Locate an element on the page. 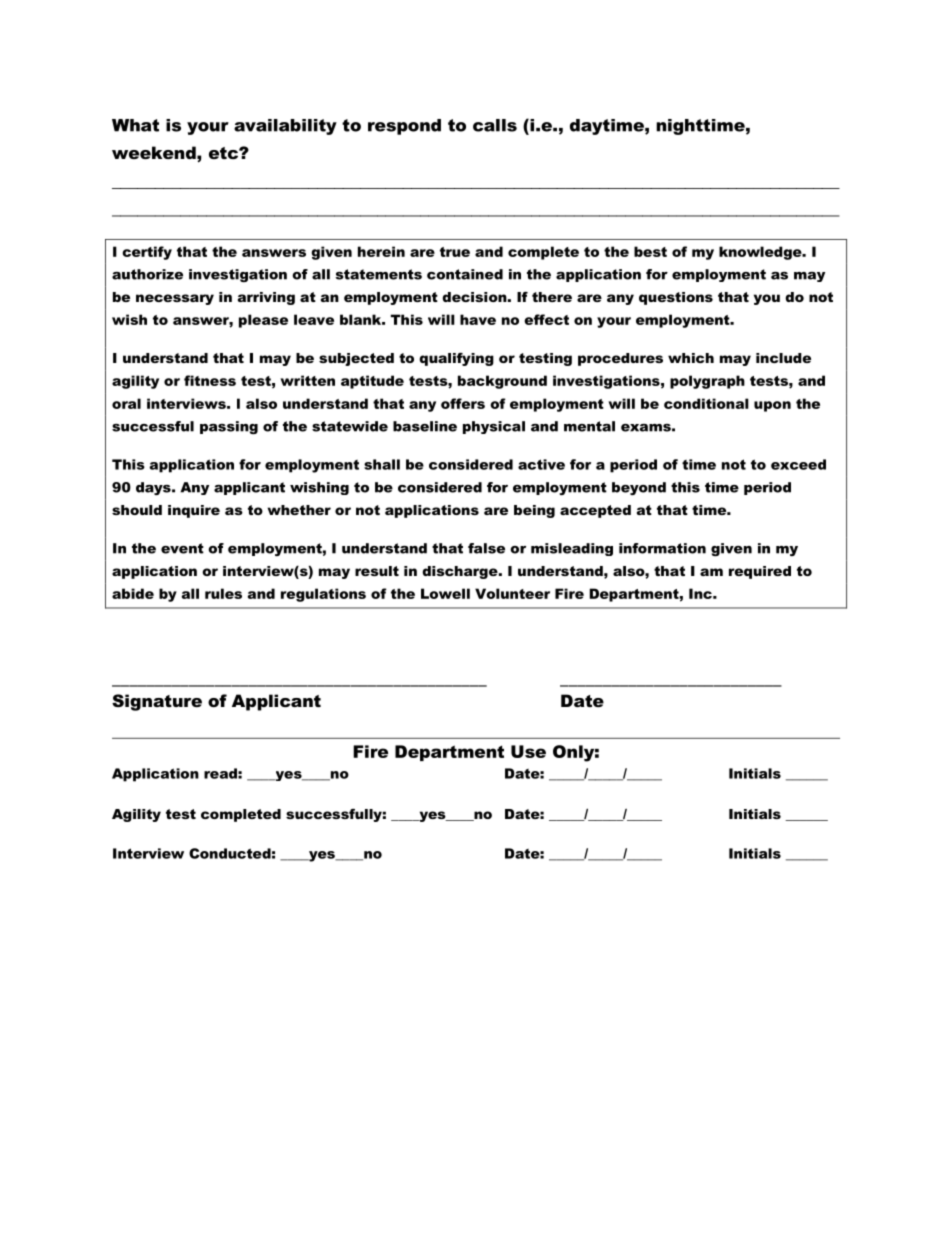 The height and width of the page is (1233, 952). What is located at coordinates (135, 125).
